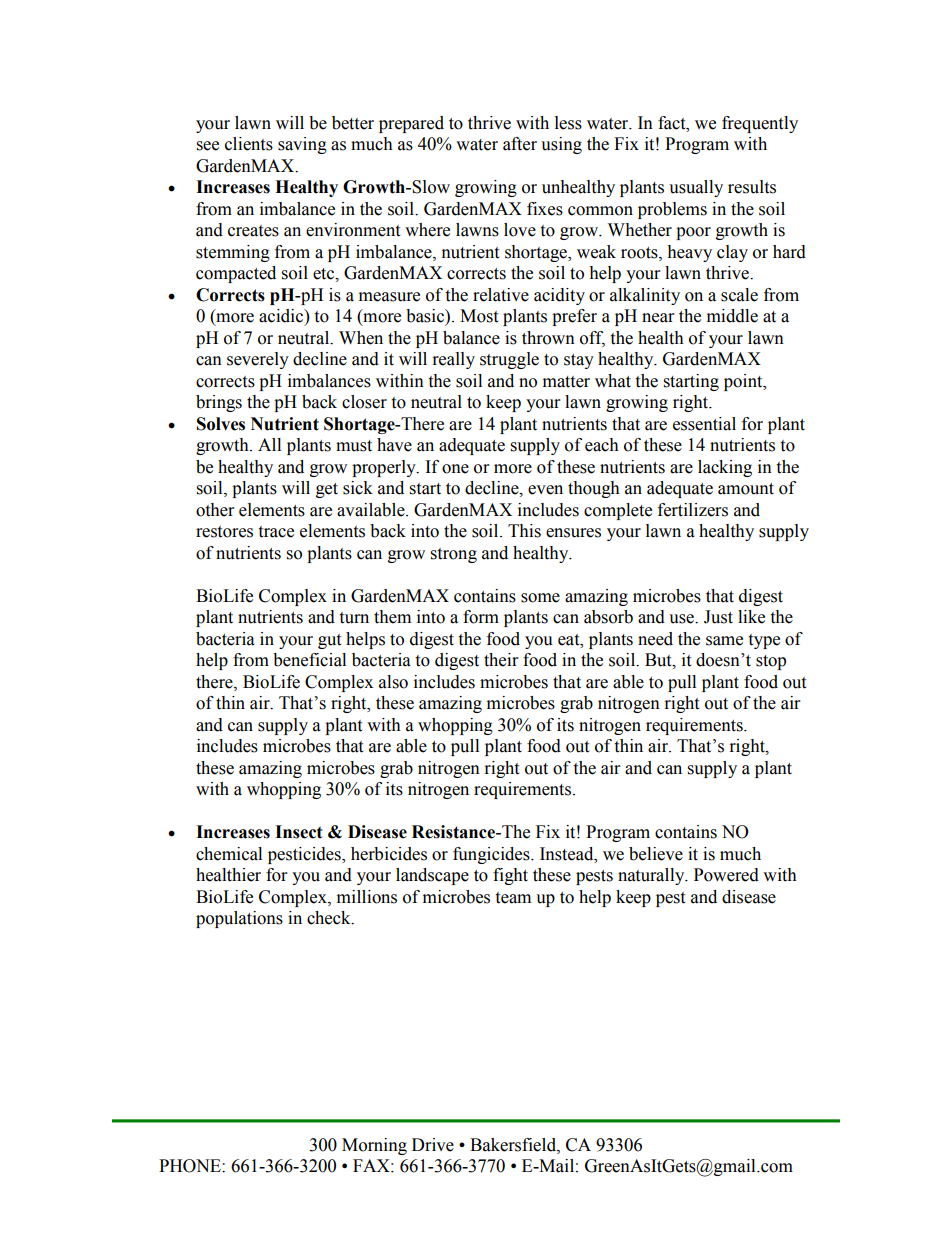  I want to click on Powered, so click(726, 875).
